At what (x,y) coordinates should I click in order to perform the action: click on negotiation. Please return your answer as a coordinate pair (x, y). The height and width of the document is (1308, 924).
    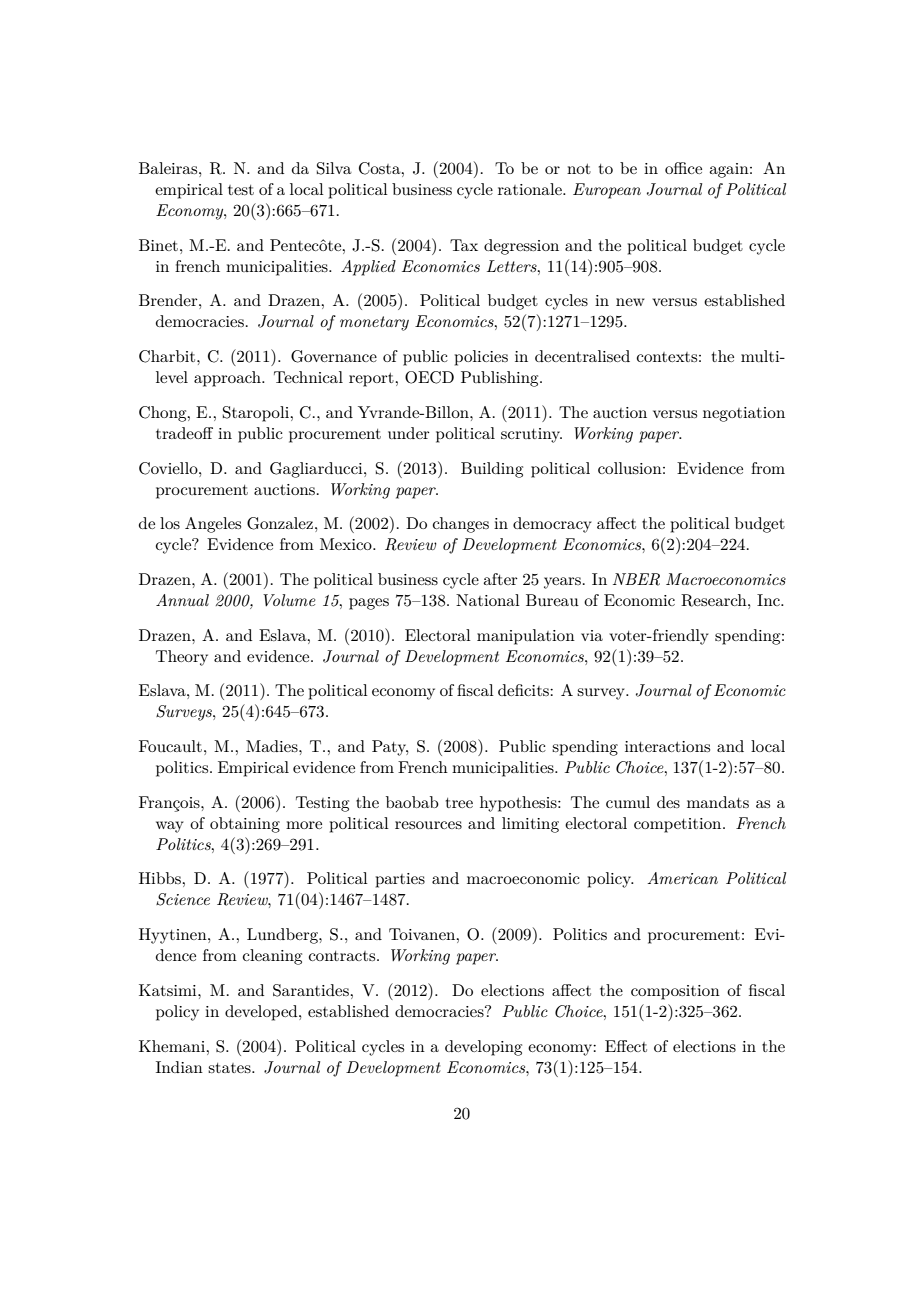
    Looking at the image, I should click on (744, 414).
